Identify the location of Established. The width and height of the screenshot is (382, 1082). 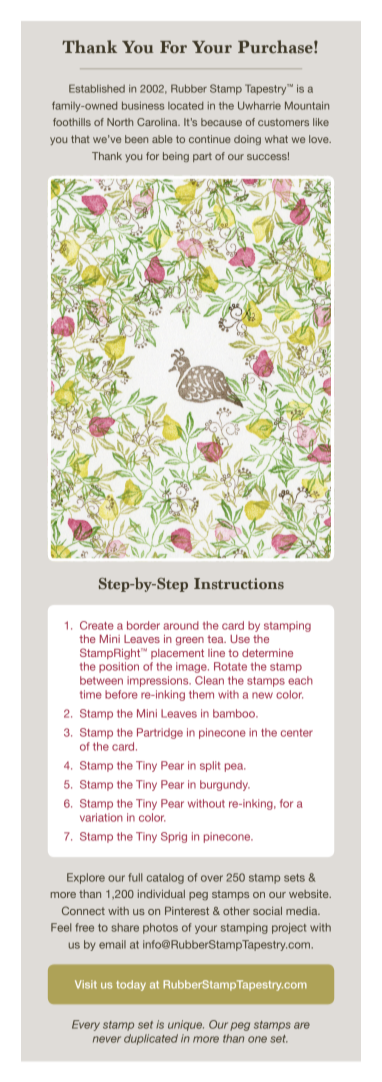
(97, 88).
